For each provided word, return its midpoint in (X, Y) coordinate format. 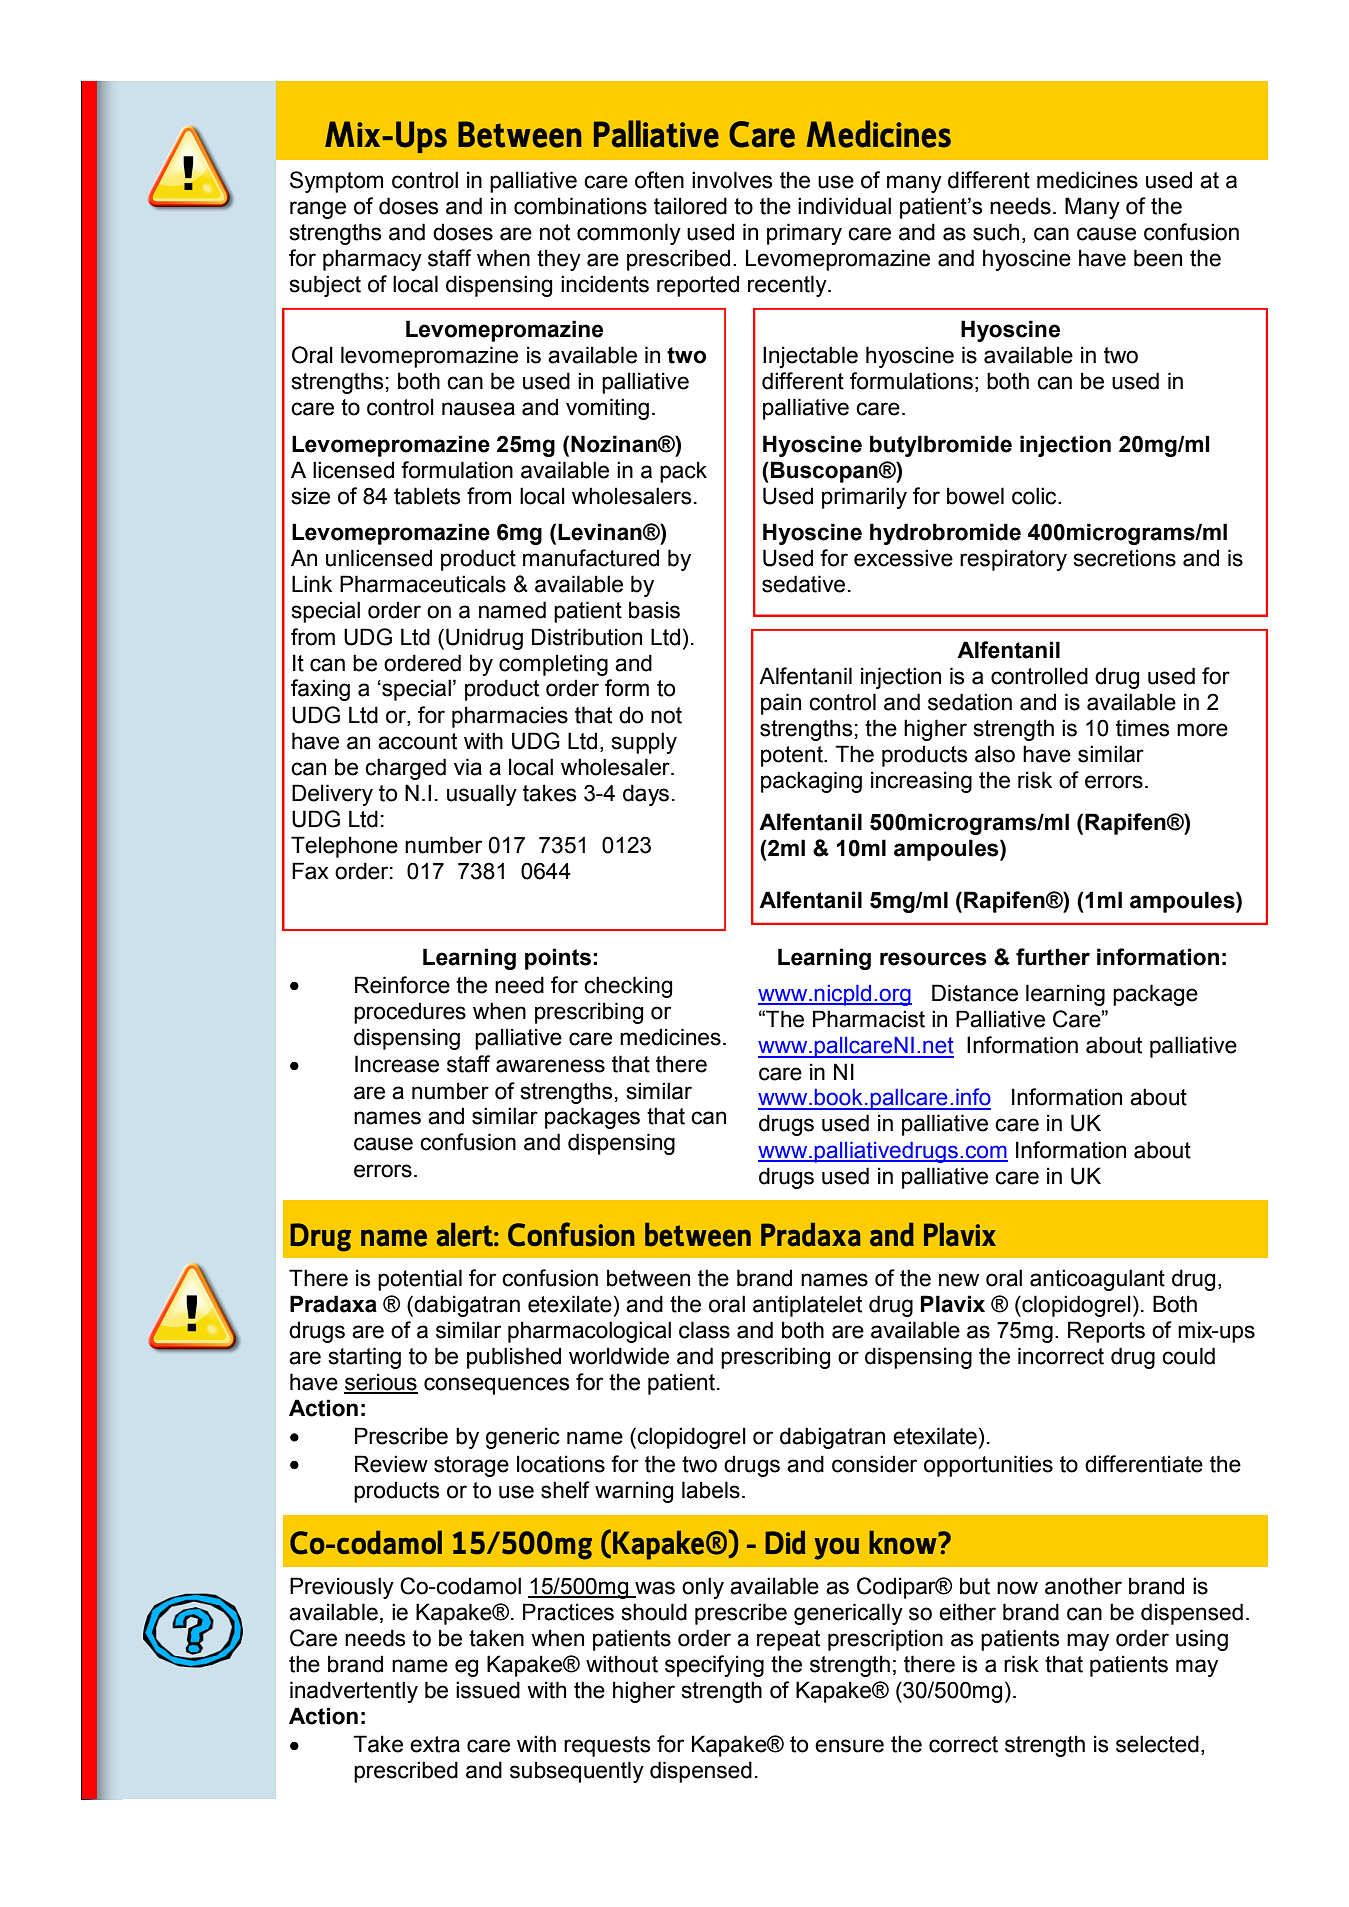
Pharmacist (869, 1019)
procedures (410, 1013)
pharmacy (372, 260)
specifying (714, 1666)
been (1158, 258)
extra (435, 1744)
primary (804, 234)
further (1053, 957)
